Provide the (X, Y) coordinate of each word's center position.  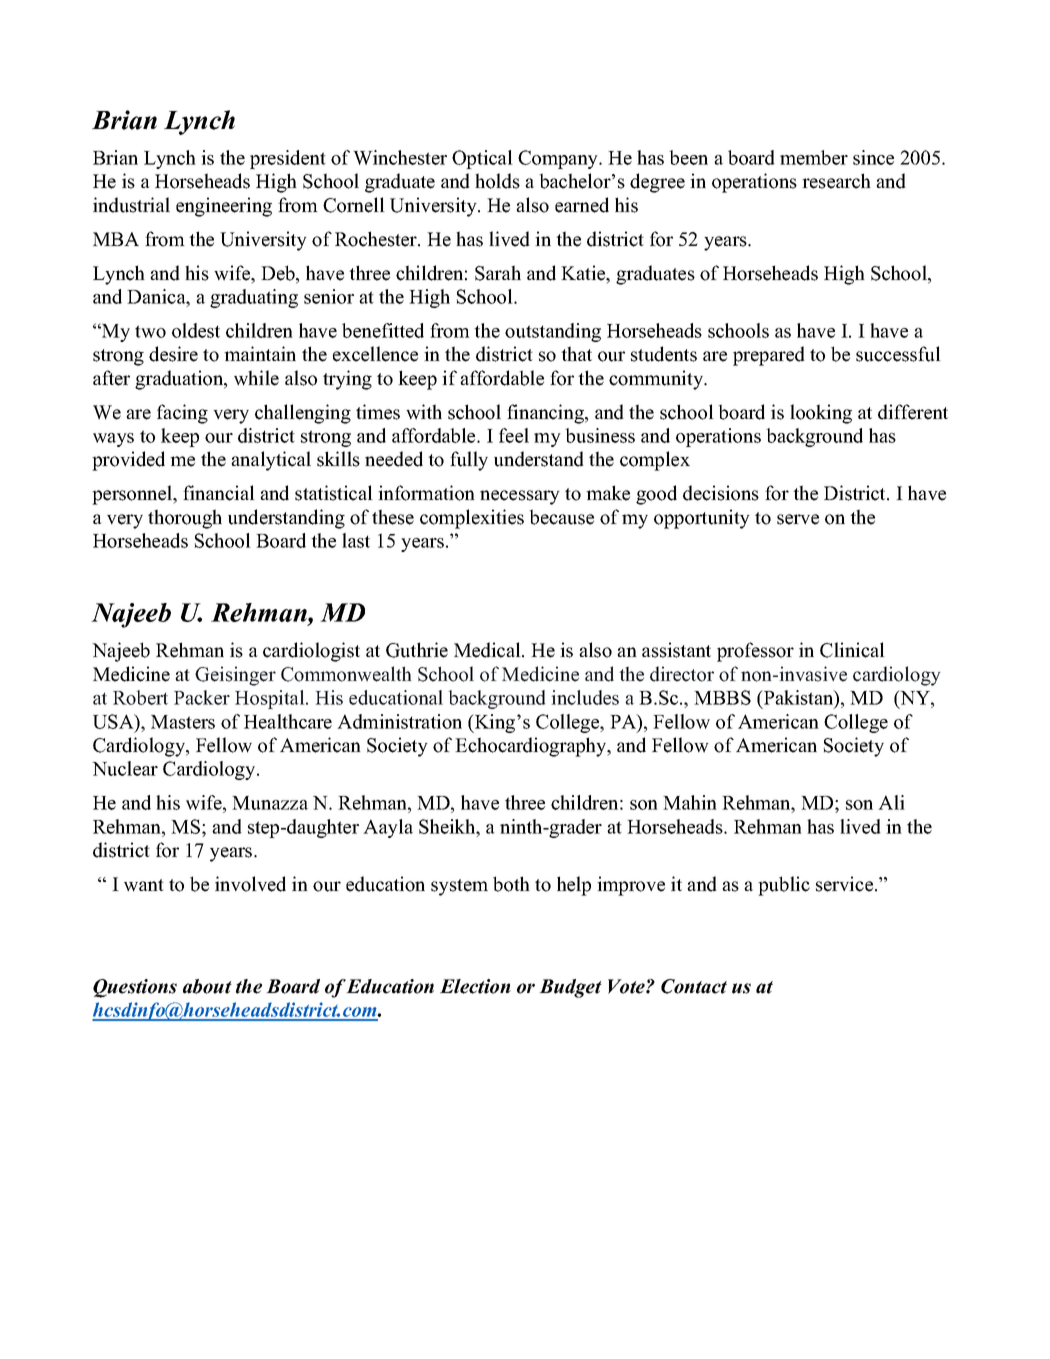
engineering (224, 207)
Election (475, 986)
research (836, 181)
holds (497, 181)
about (207, 986)
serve (798, 519)
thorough (185, 519)
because (561, 517)
